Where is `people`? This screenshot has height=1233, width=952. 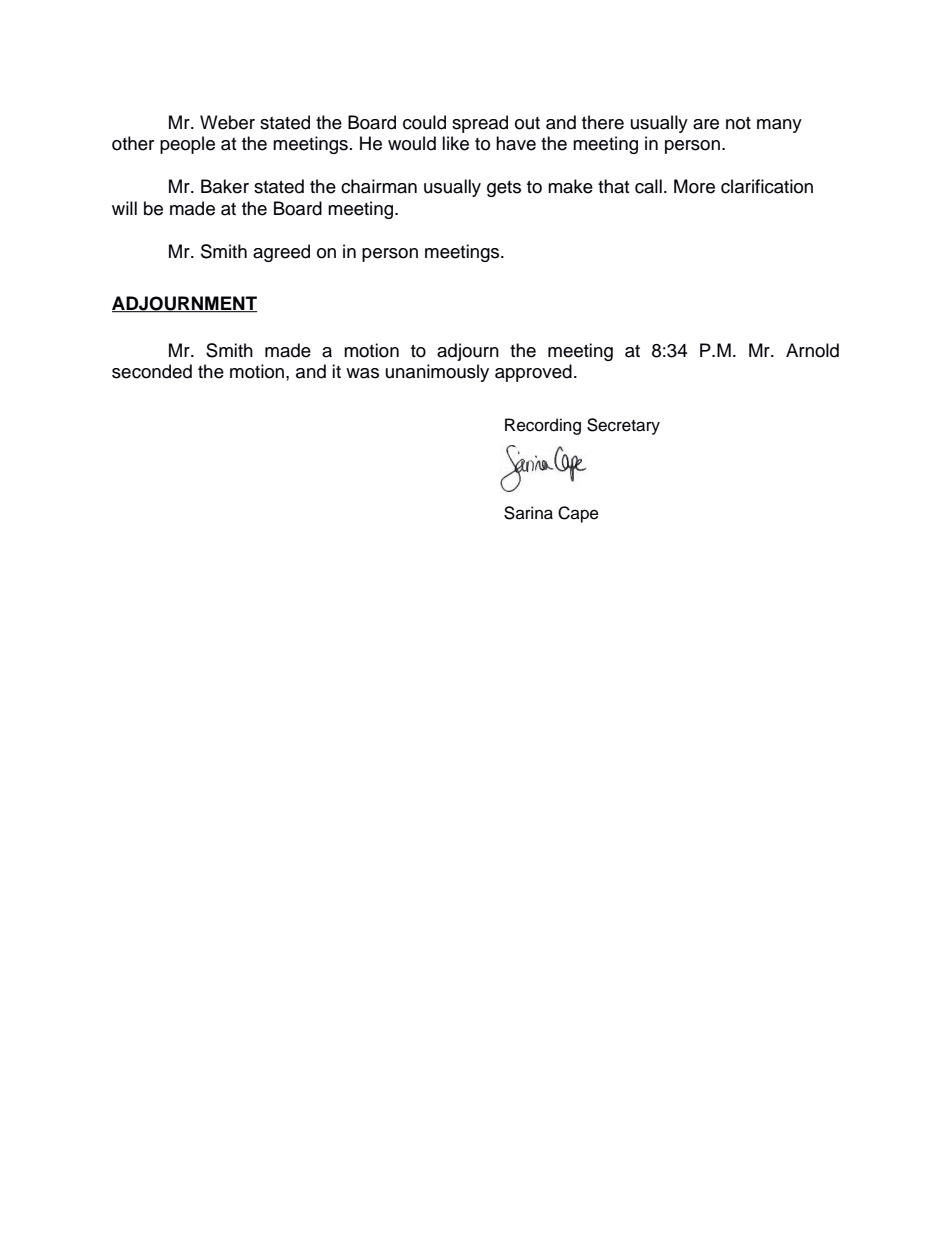
people is located at coordinates (187, 145).
